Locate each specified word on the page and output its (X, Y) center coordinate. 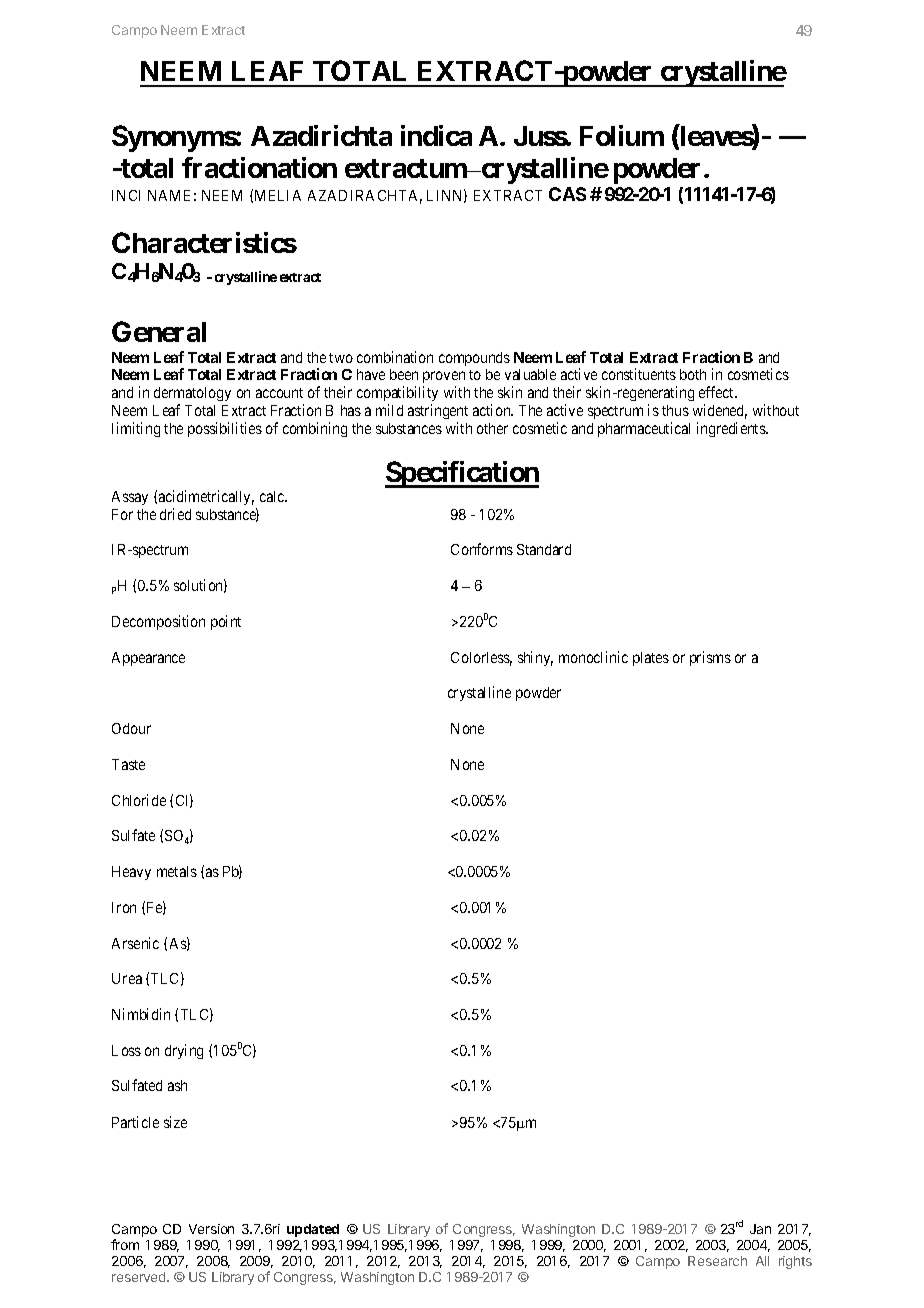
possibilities (225, 429)
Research (717, 1261)
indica (436, 135)
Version (211, 1229)
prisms (710, 658)
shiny (535, 658)
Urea (127, 978)
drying (184, 1051)
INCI (126, 195)
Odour (131, 728)
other (492, 428)
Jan (760, 1229)
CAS (567, 194)
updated (313, 1230)
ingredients (732, 429)
